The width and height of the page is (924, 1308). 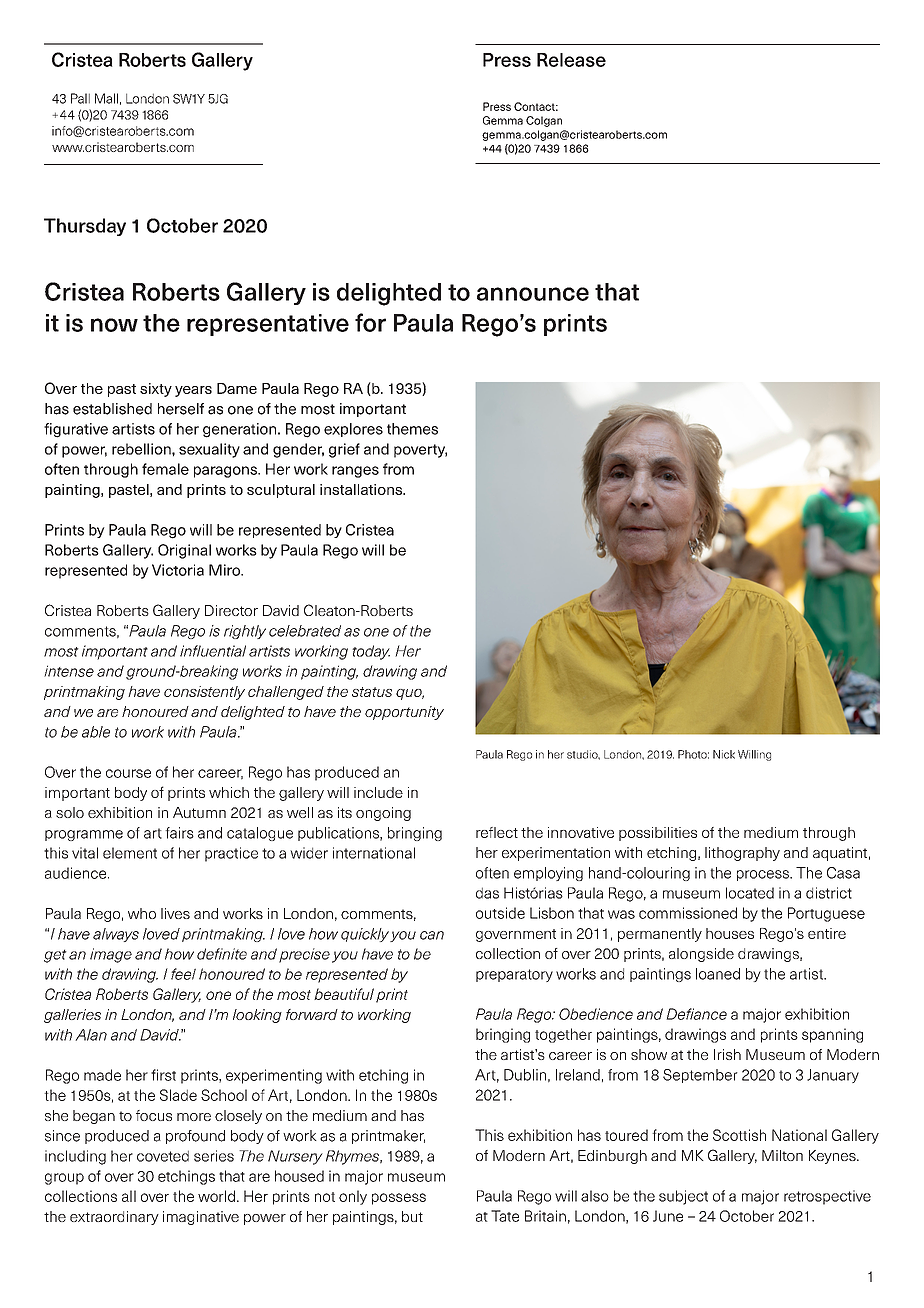 What do you see at coordinates (362, 489) in the page?
I see `installations` at bounding box center [362, 489].
